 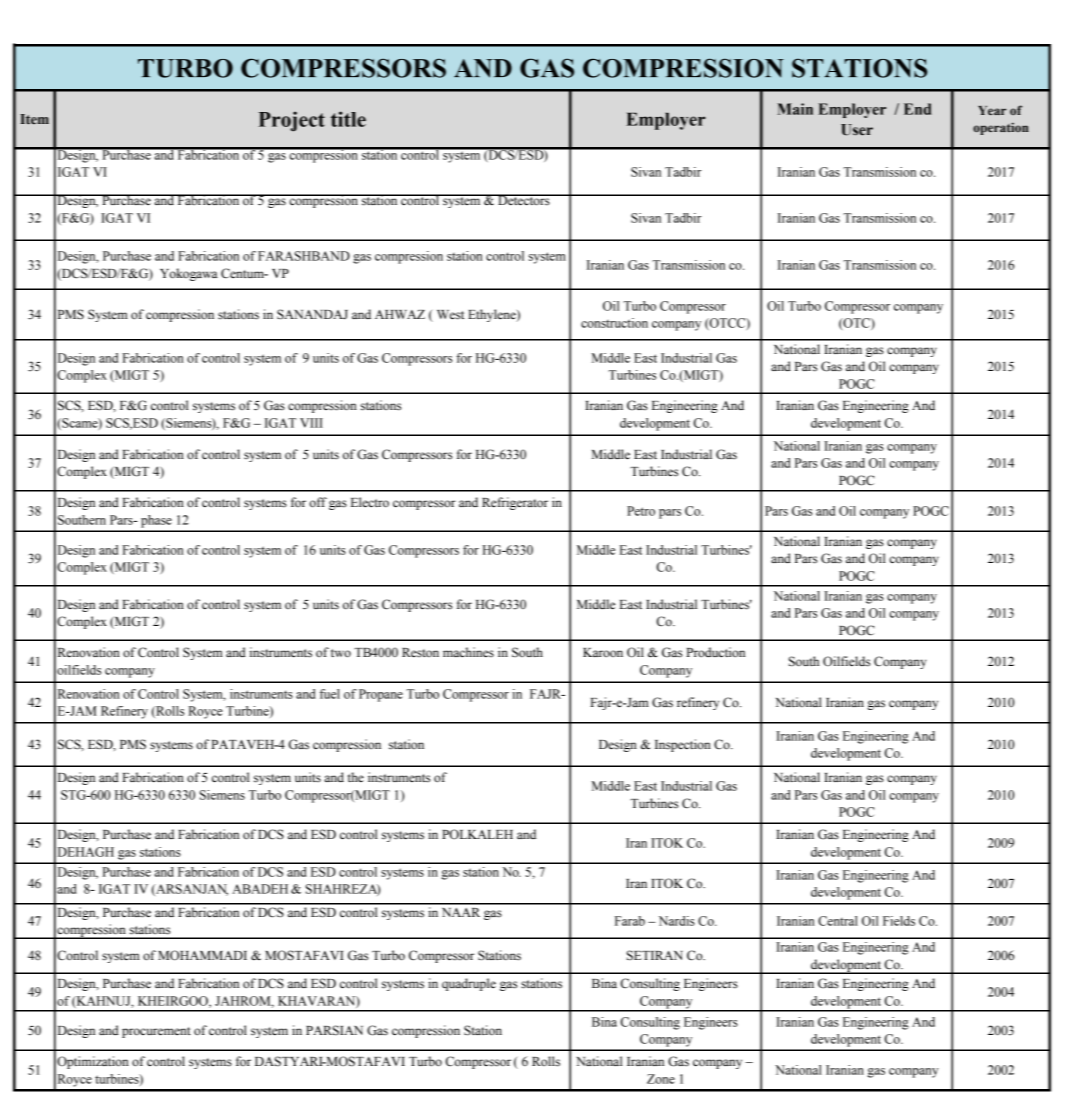 I want to click on Item, so click(x=34, y=119).
